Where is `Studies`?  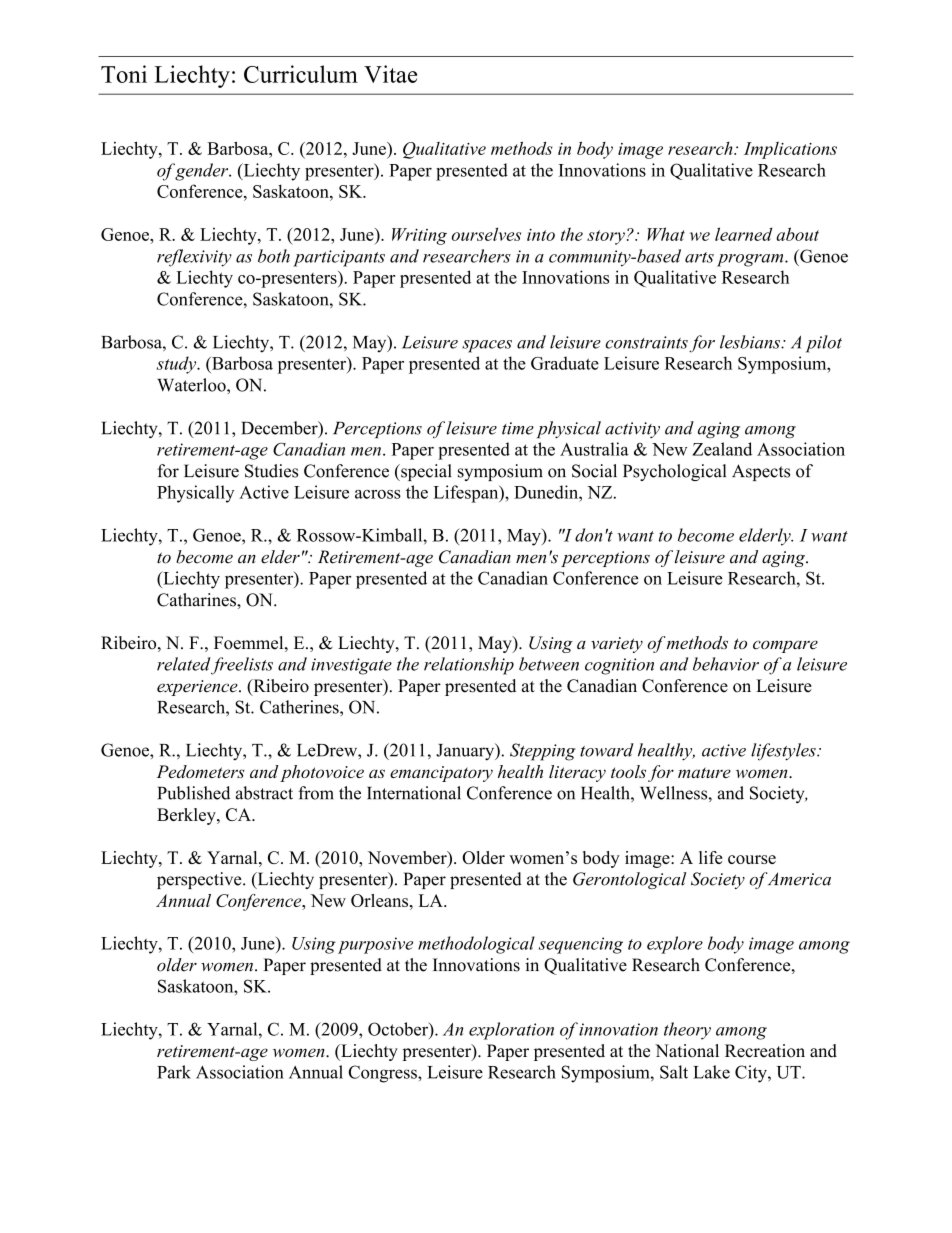
Studies is located at coordinates (271, 471).
